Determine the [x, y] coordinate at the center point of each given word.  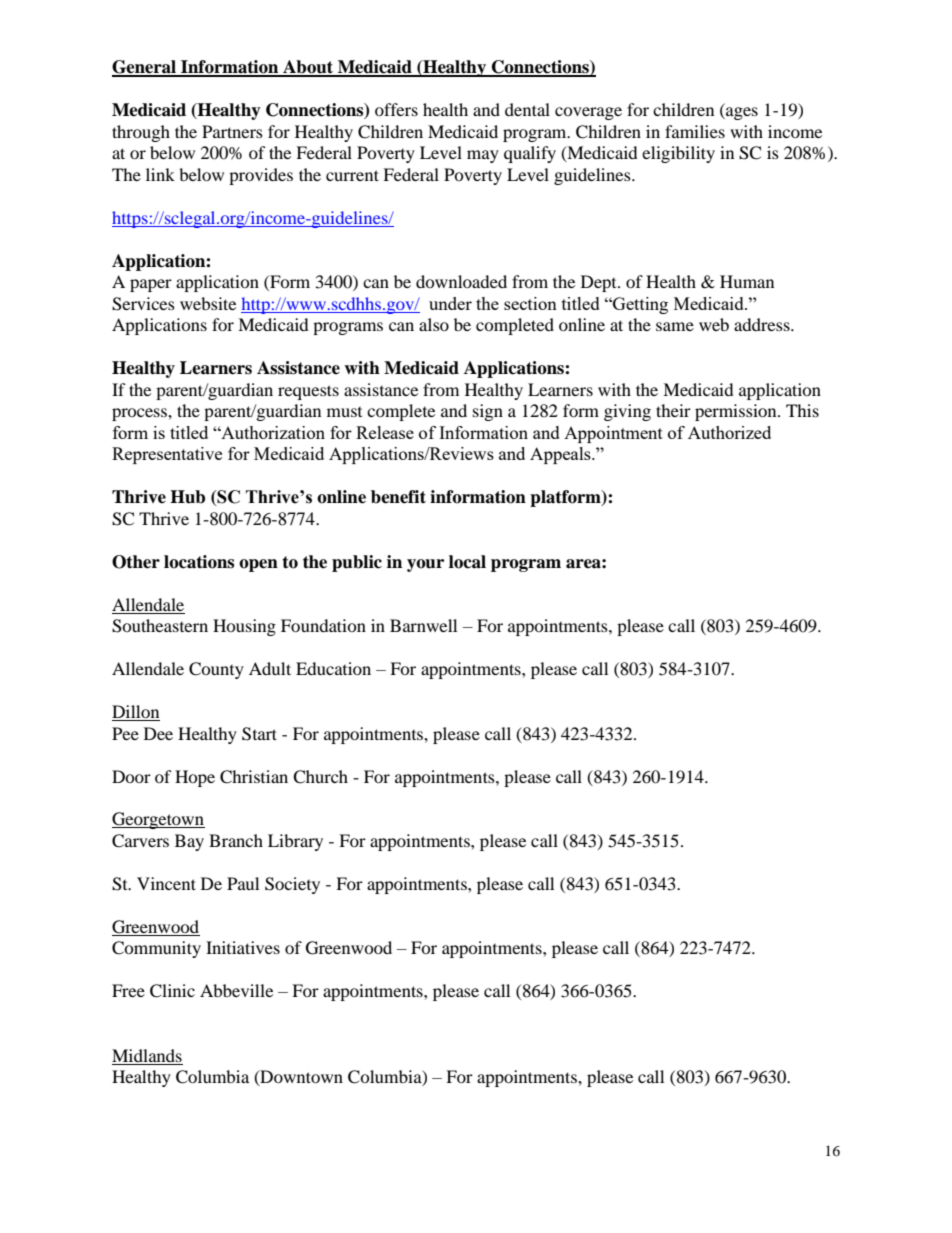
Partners [232, 131]
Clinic [172, 991]
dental [527, 109]
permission [737, 412]
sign [488, 412]
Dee [158, 733]
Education [333, 668]
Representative [167, 455]
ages [741, 113]
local [467, 562]
